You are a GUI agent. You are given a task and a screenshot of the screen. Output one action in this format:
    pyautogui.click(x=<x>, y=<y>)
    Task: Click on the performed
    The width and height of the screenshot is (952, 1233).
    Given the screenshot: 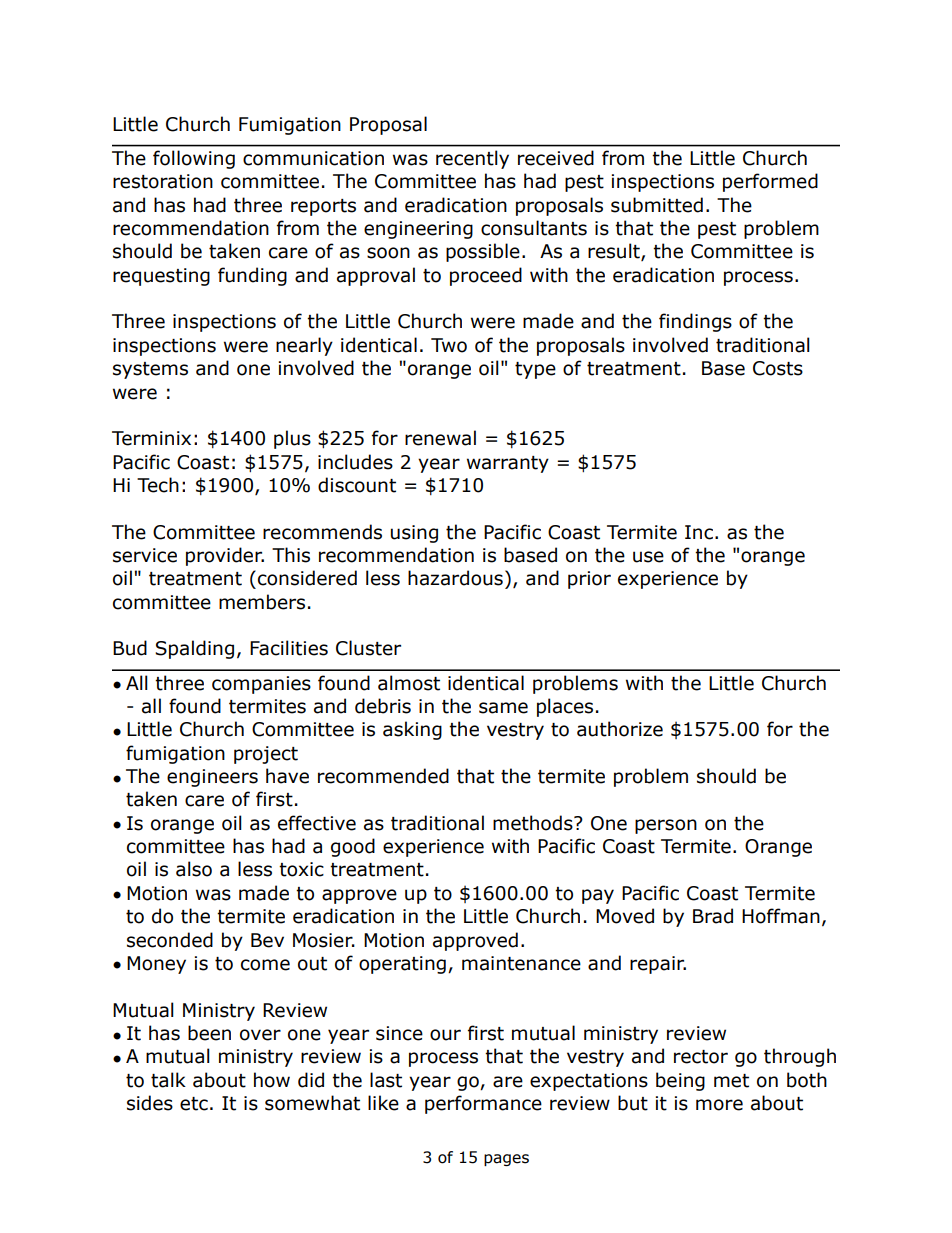 What is the action you would take?
    pyautogui.click(x=770, y=182)
